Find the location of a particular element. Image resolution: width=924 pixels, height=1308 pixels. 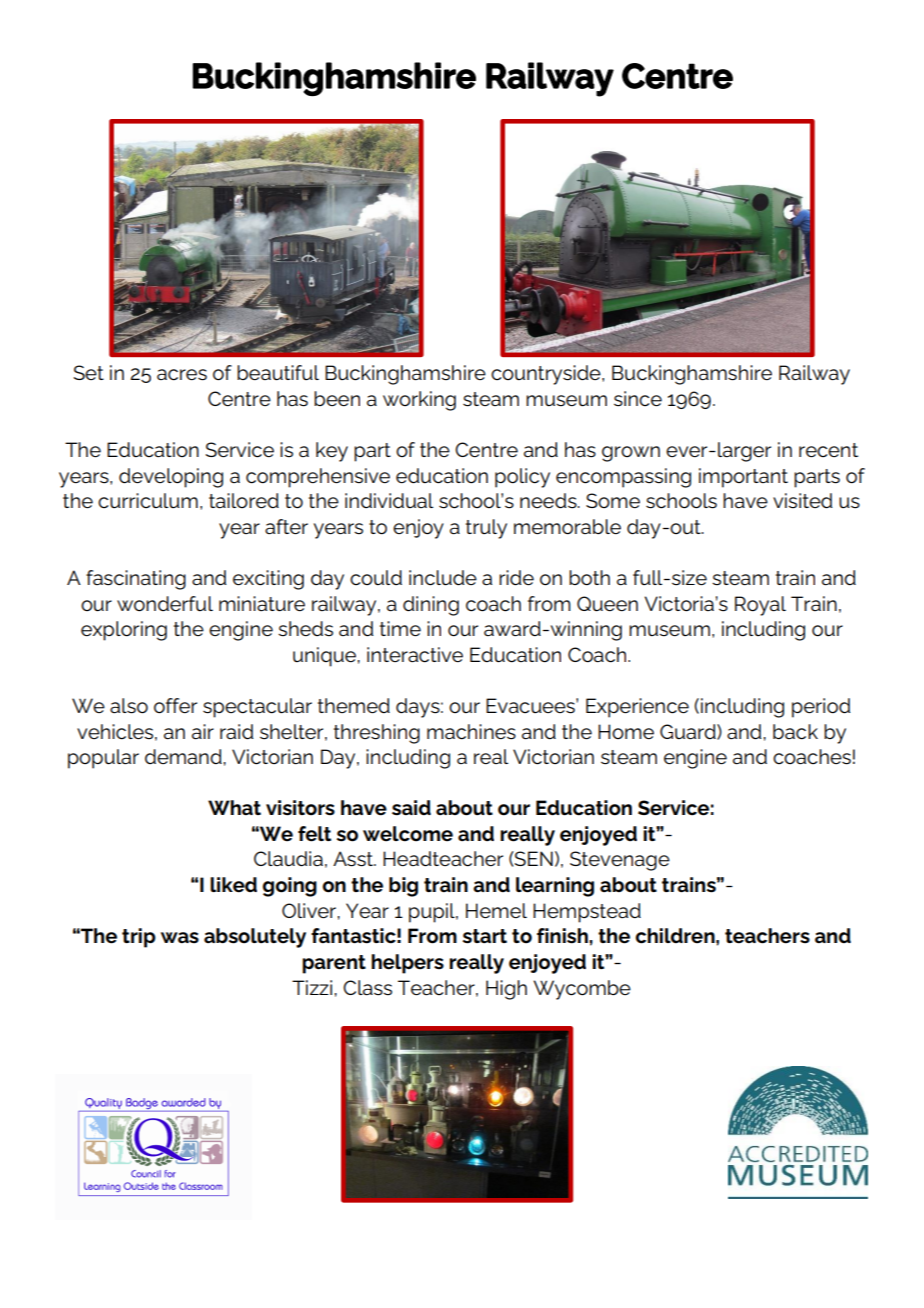

was is located at coordinates (180, 938).
